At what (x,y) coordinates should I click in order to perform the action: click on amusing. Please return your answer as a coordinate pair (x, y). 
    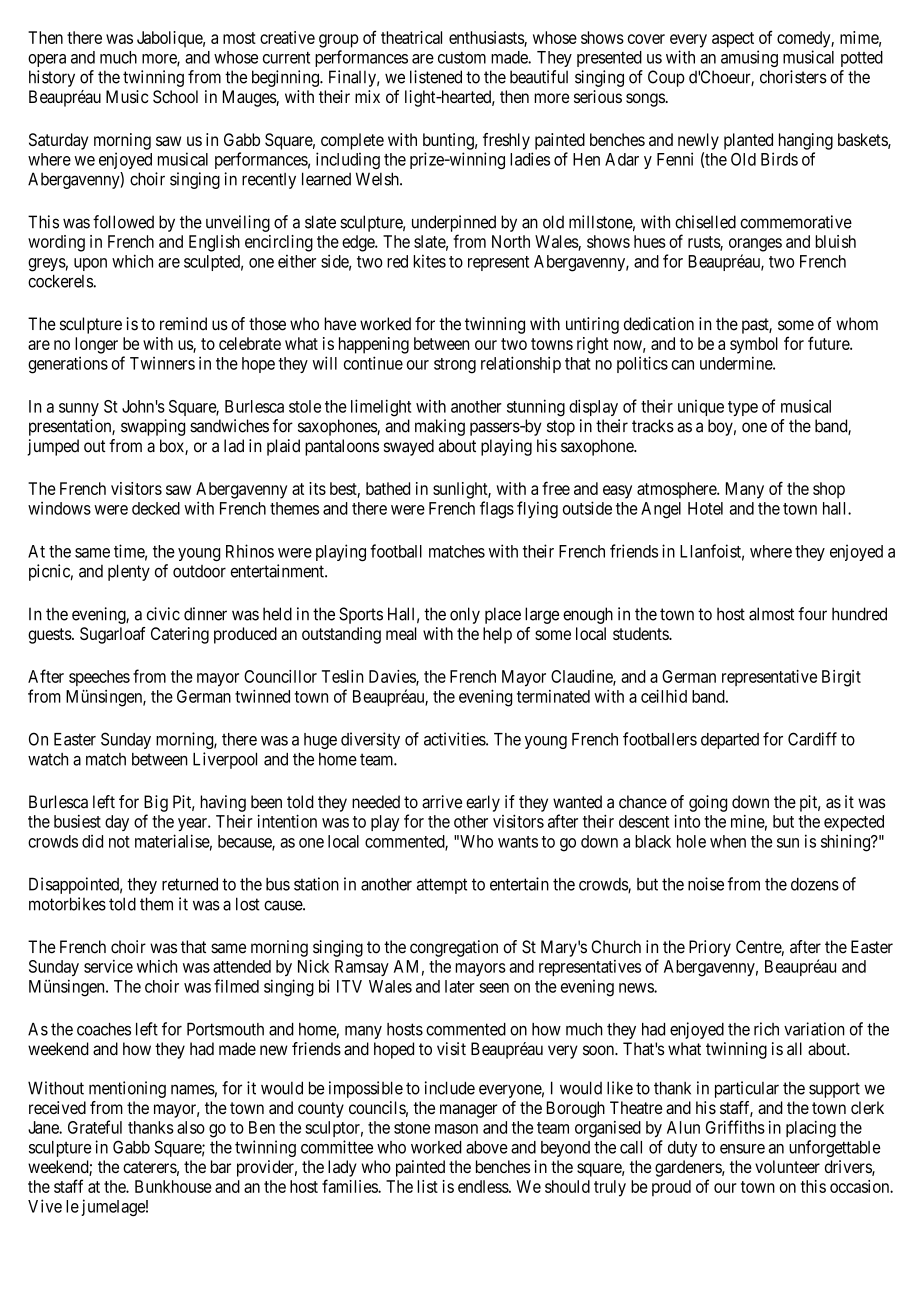
    Looking at the image, I should click on (749, 58).
